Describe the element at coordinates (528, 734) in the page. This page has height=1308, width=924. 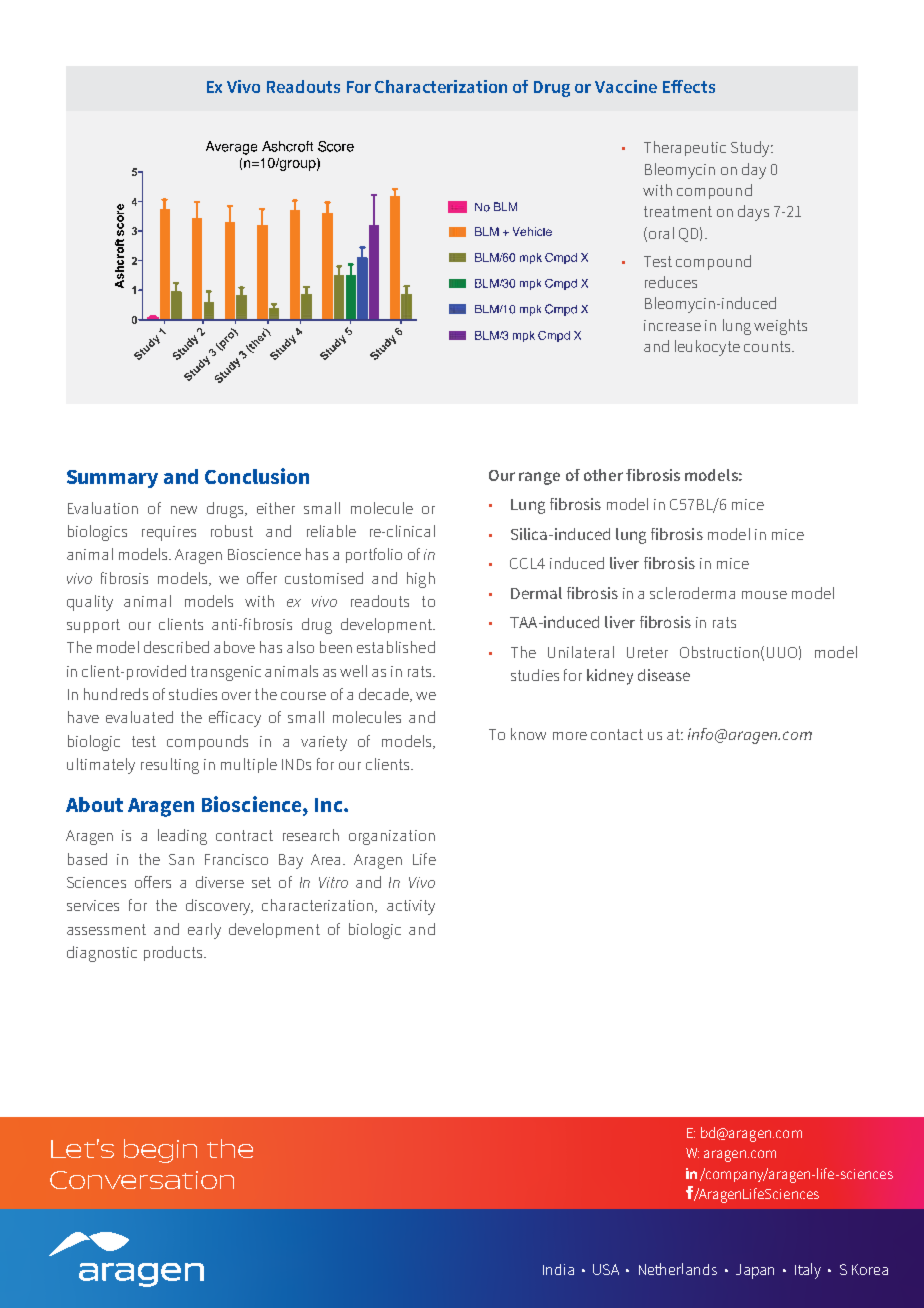
I see `know` at that location.
